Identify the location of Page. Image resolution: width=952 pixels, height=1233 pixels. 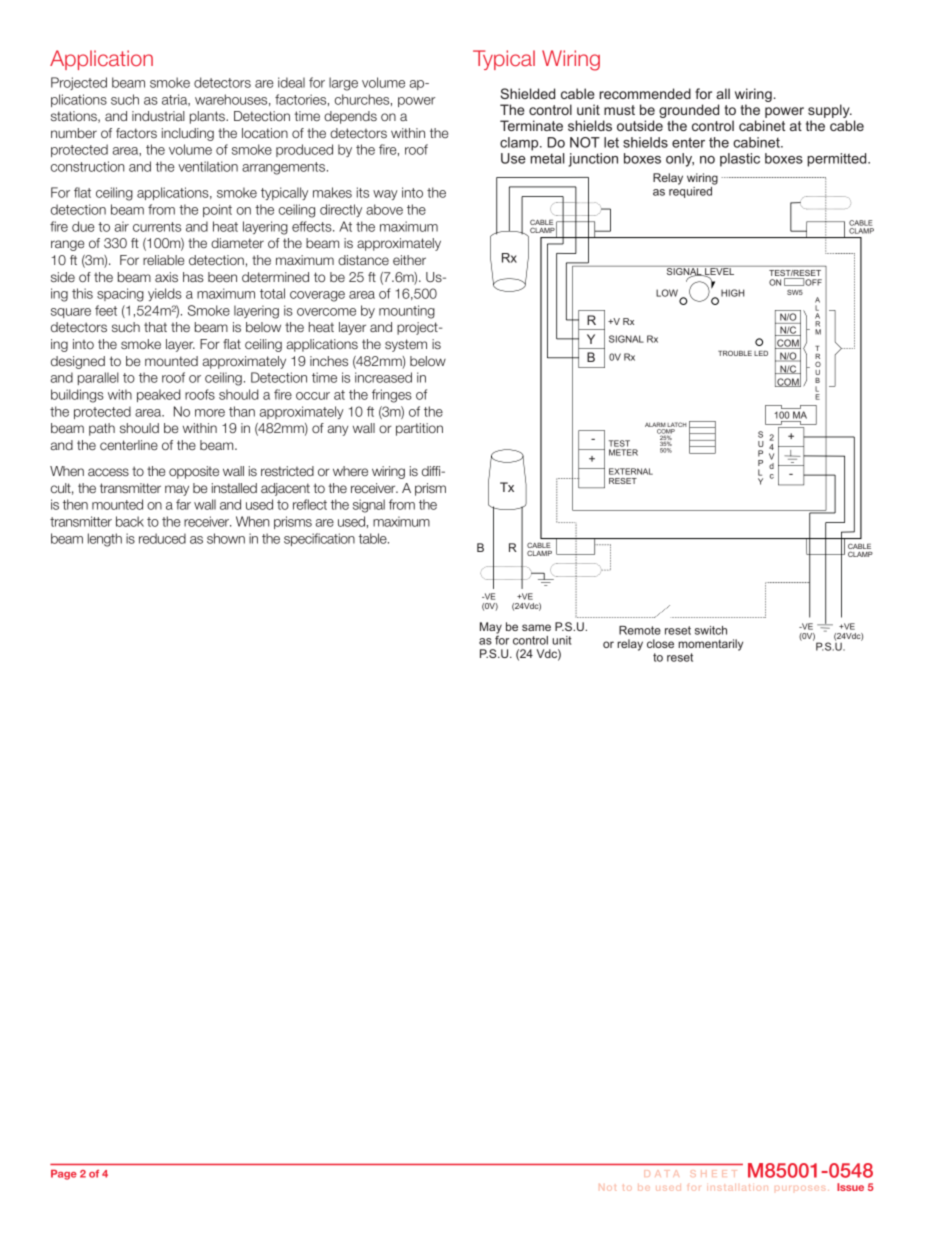
(64, 1175).
